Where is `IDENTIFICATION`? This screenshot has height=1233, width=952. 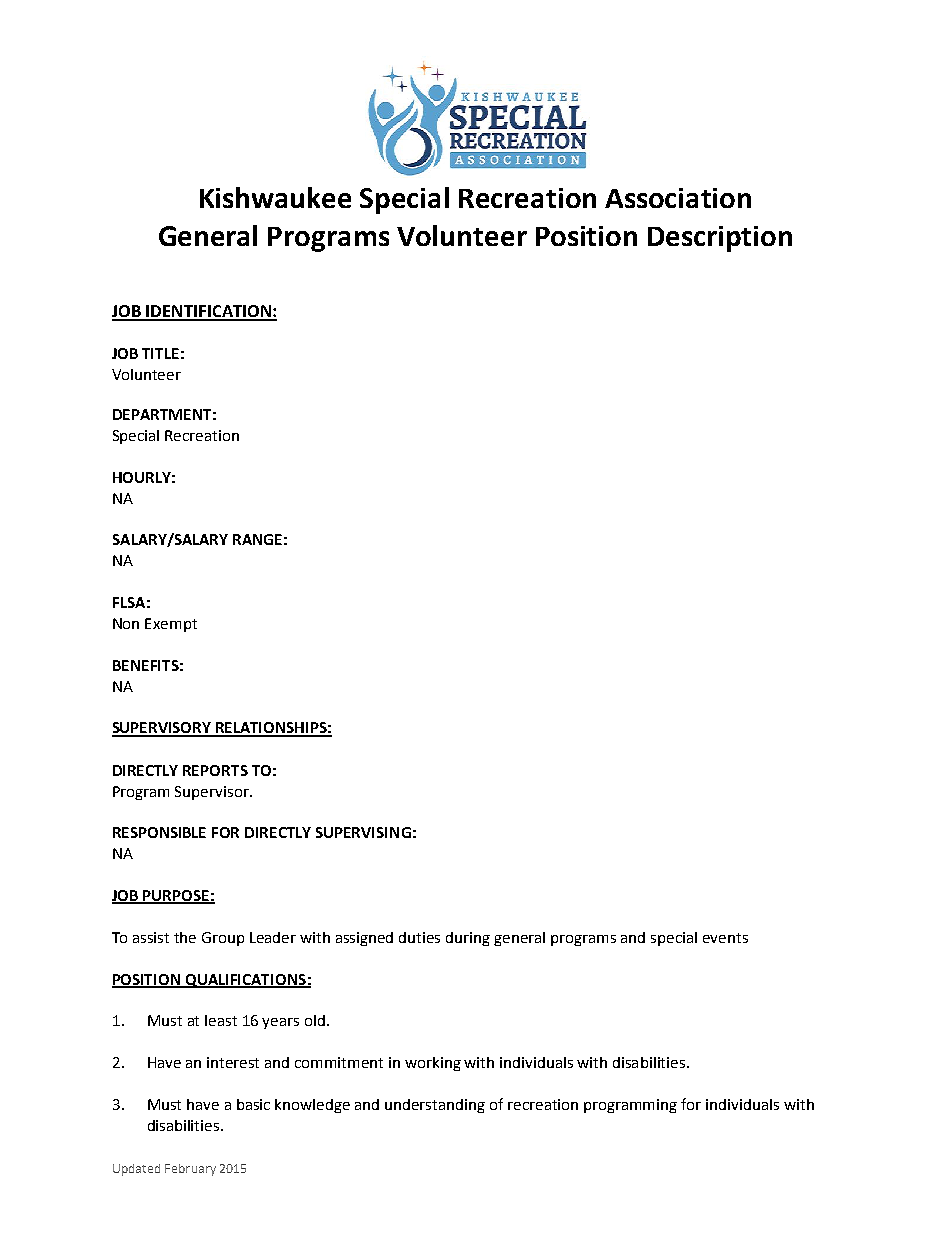
IDENTIFICATION is located at coordinates (209, 312).
